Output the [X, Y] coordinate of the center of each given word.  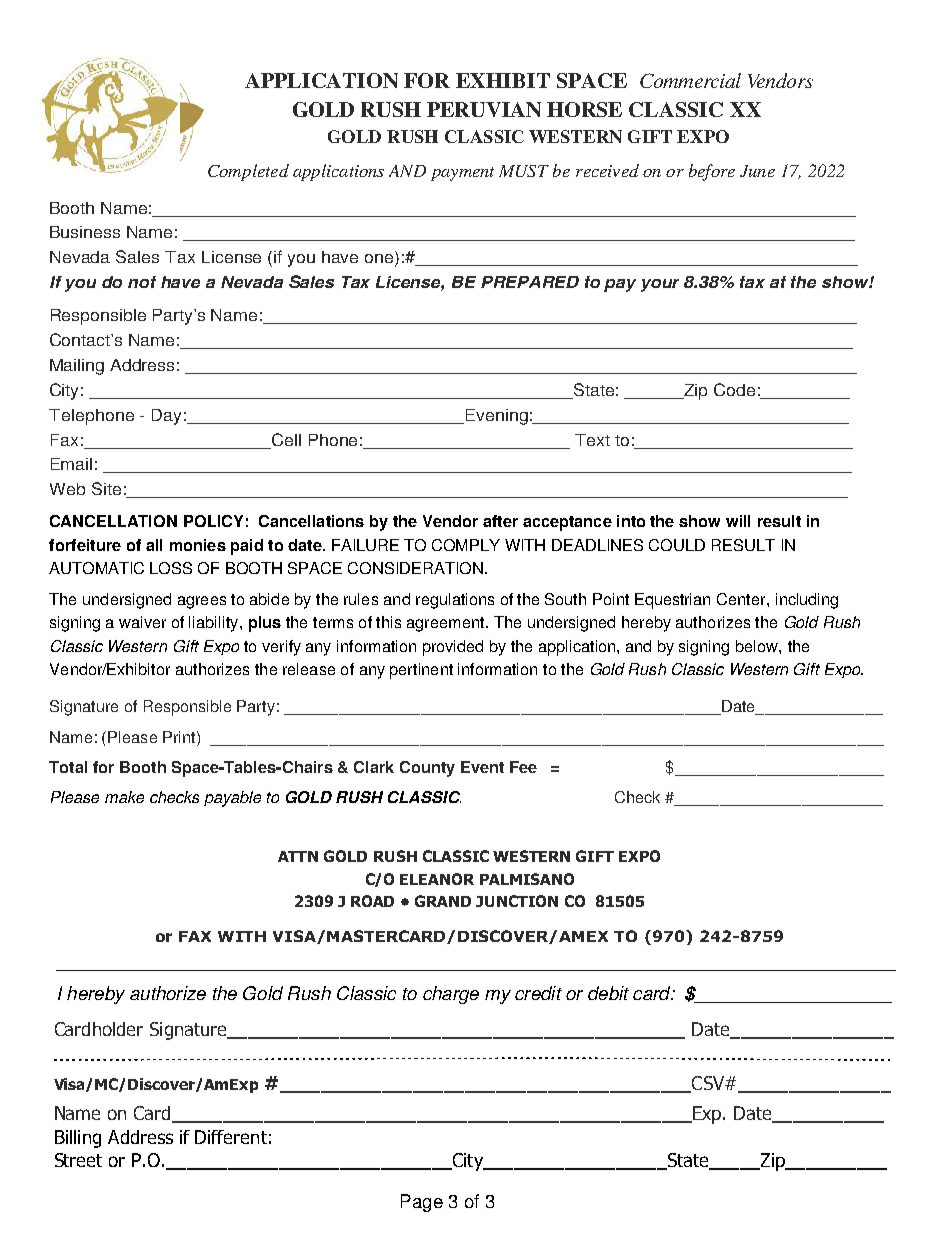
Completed [248, 172]
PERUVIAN [484, 109]
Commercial [690, 80]
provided [453, 648]
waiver [142, 622]
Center [742, 599]
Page [422, 1203]
